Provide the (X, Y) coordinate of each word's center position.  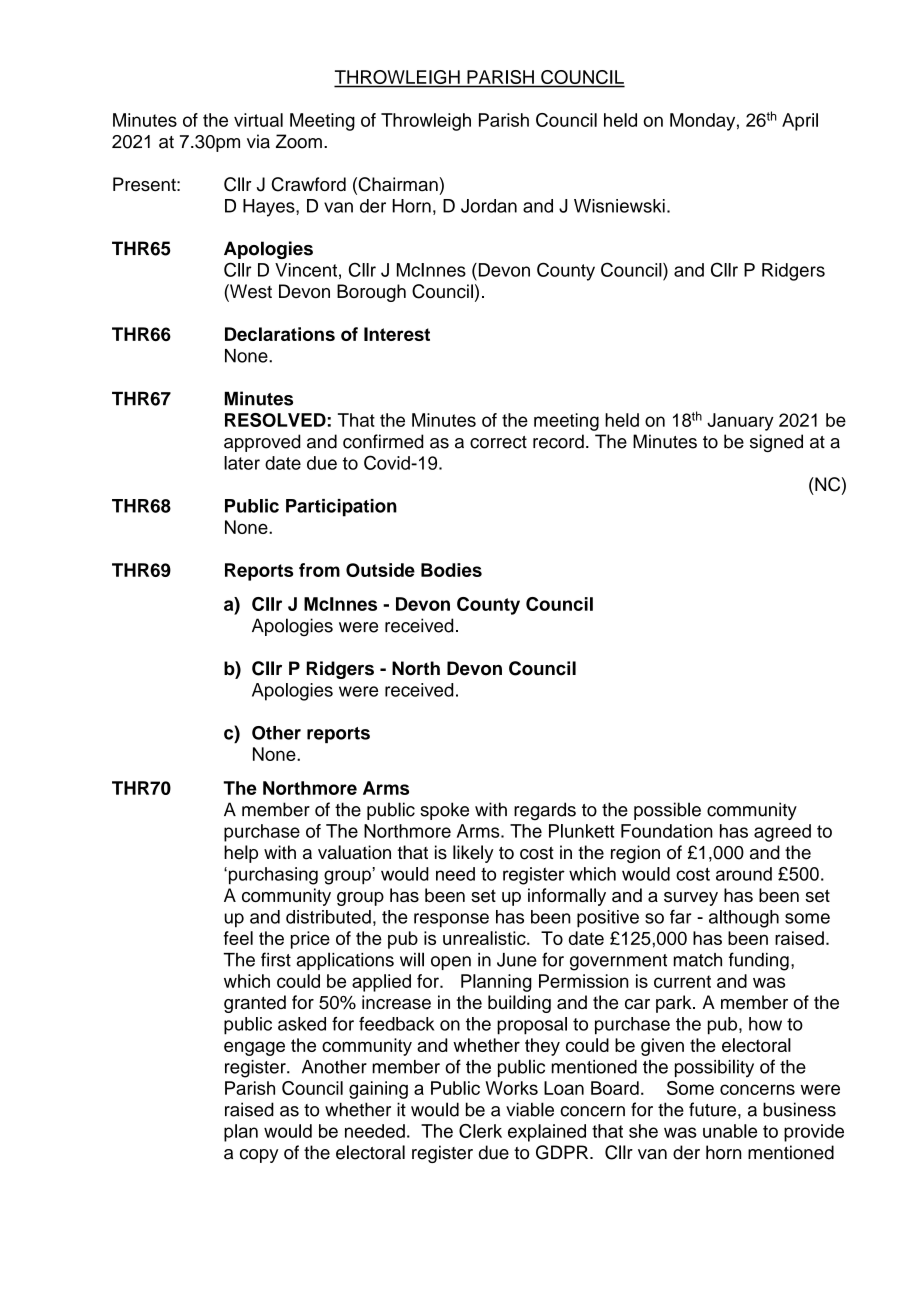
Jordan (489, 206)
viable (530, 1109)
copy (259, 1156)
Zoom (299, 141)
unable (730, 1131)
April (800, 122)
